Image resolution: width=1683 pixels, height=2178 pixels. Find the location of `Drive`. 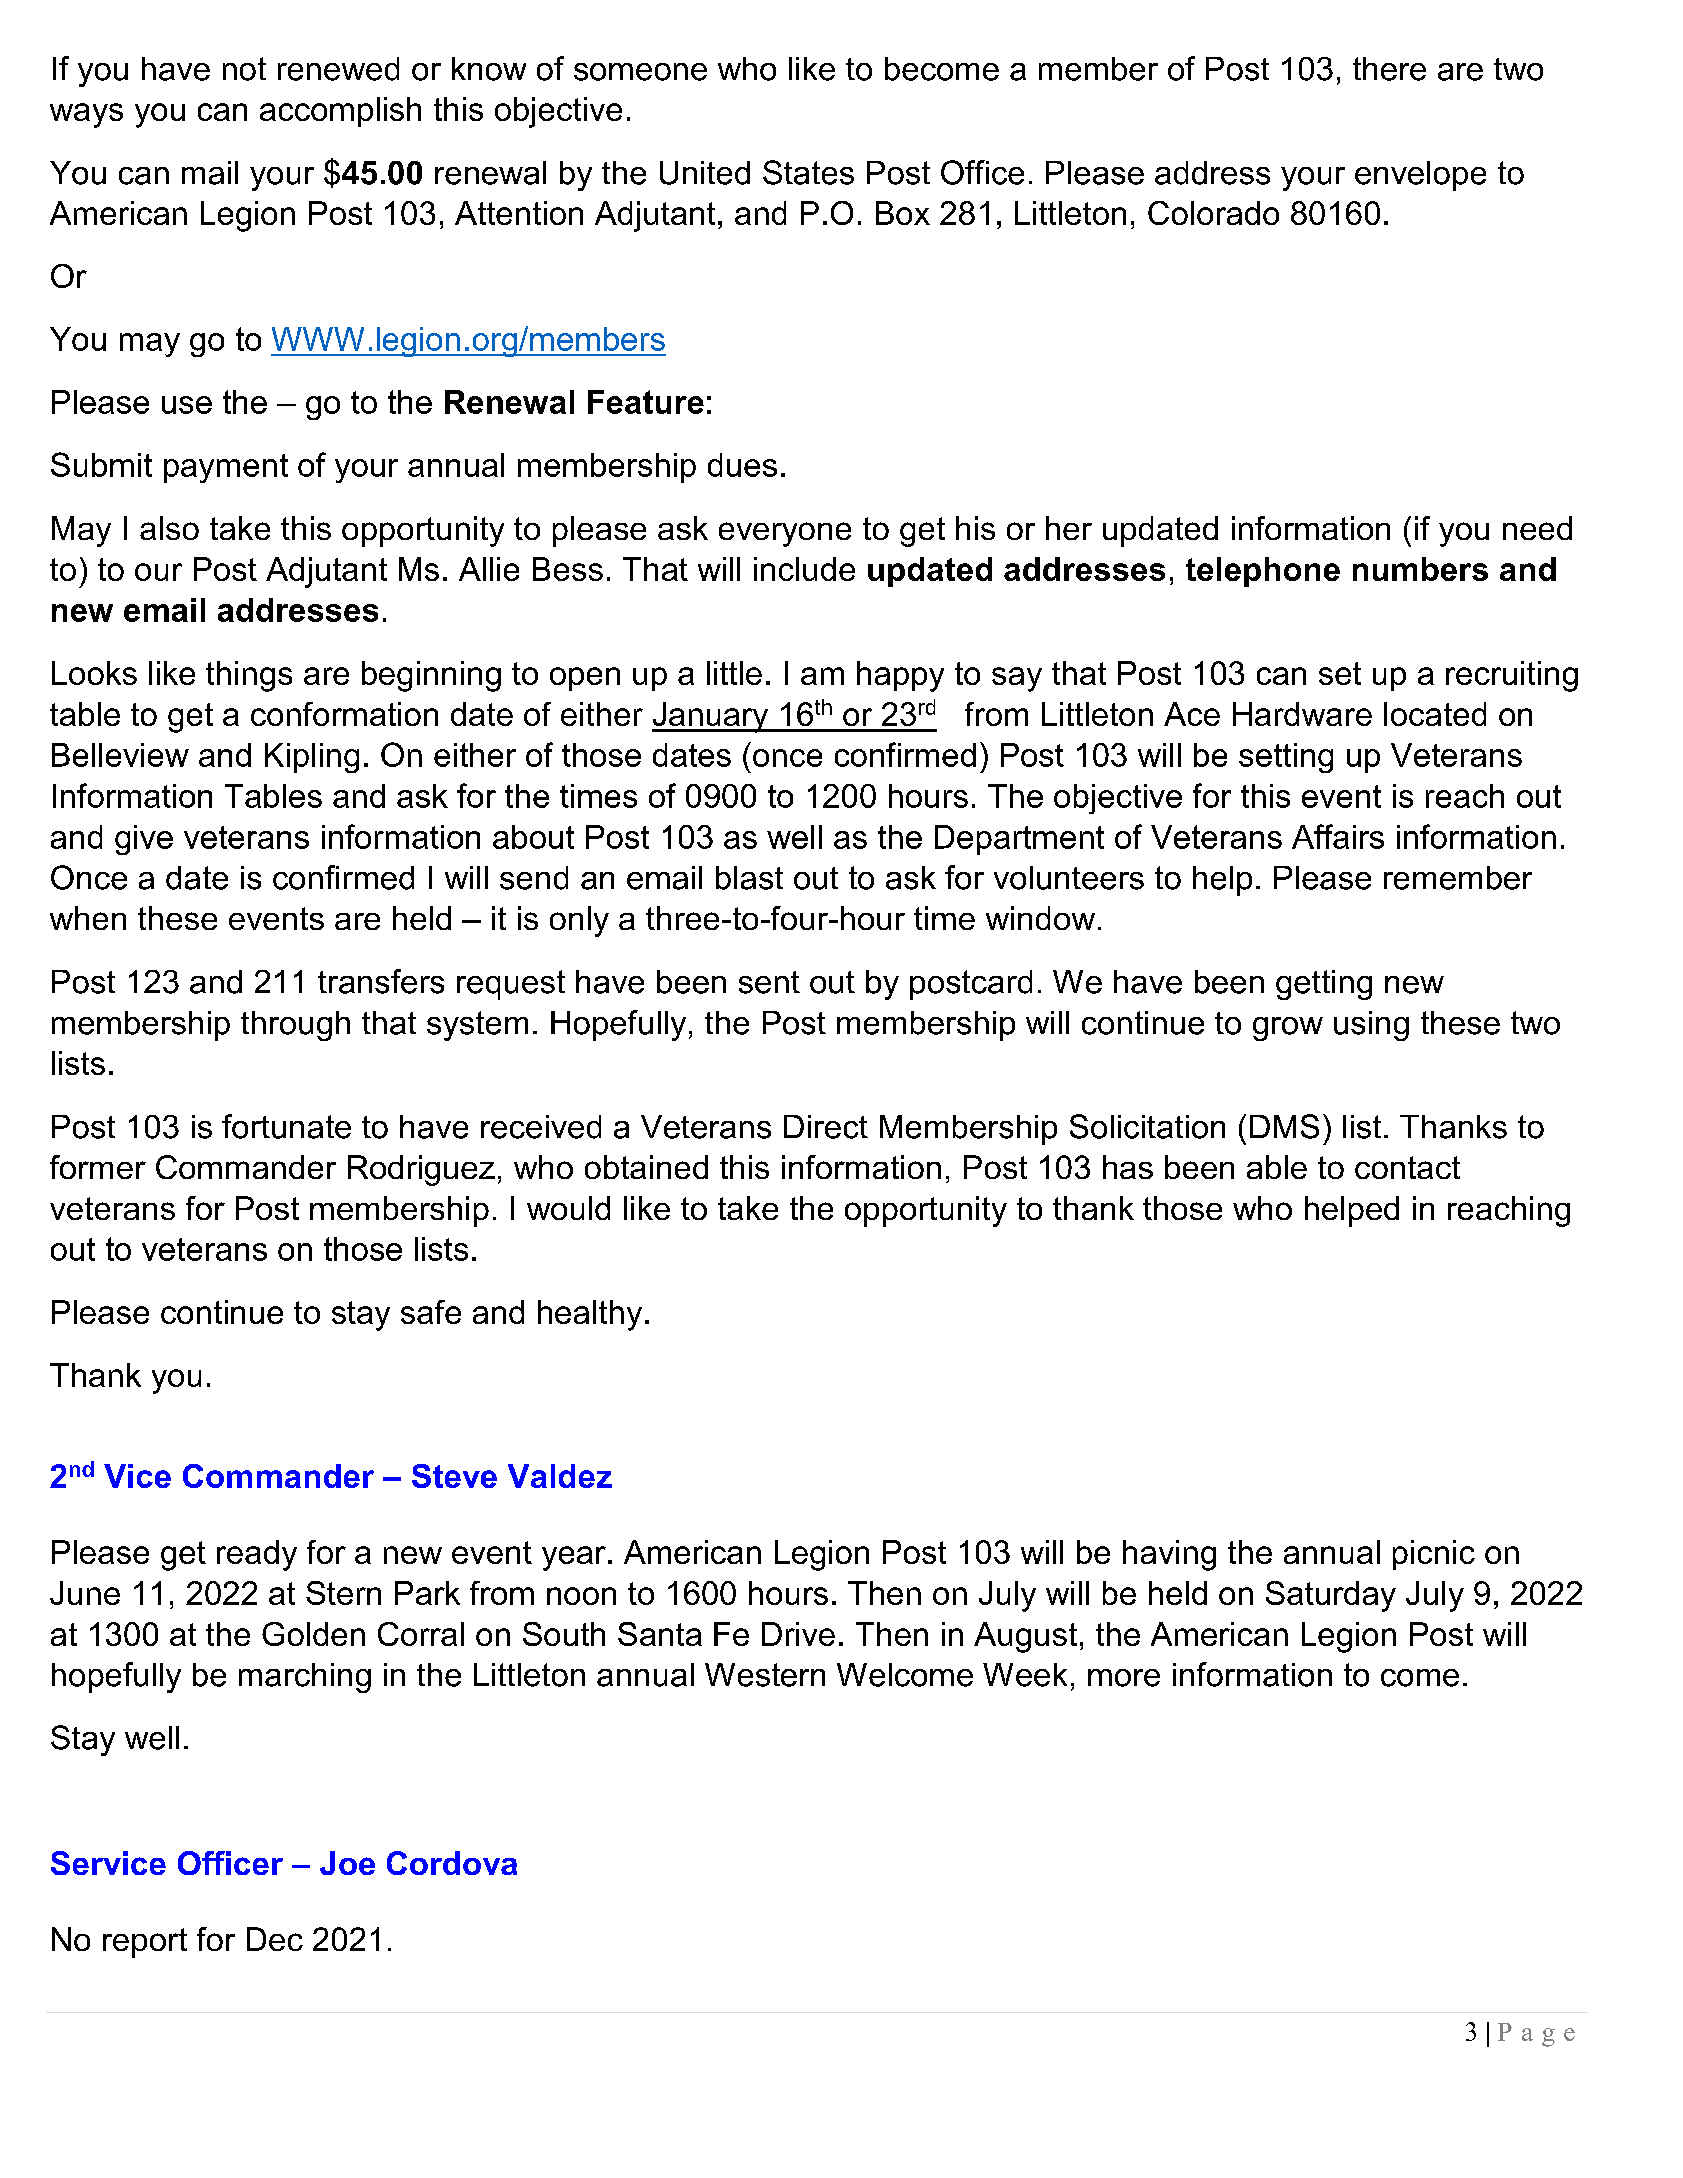

Drive is located at coordinates (798, 1634).
